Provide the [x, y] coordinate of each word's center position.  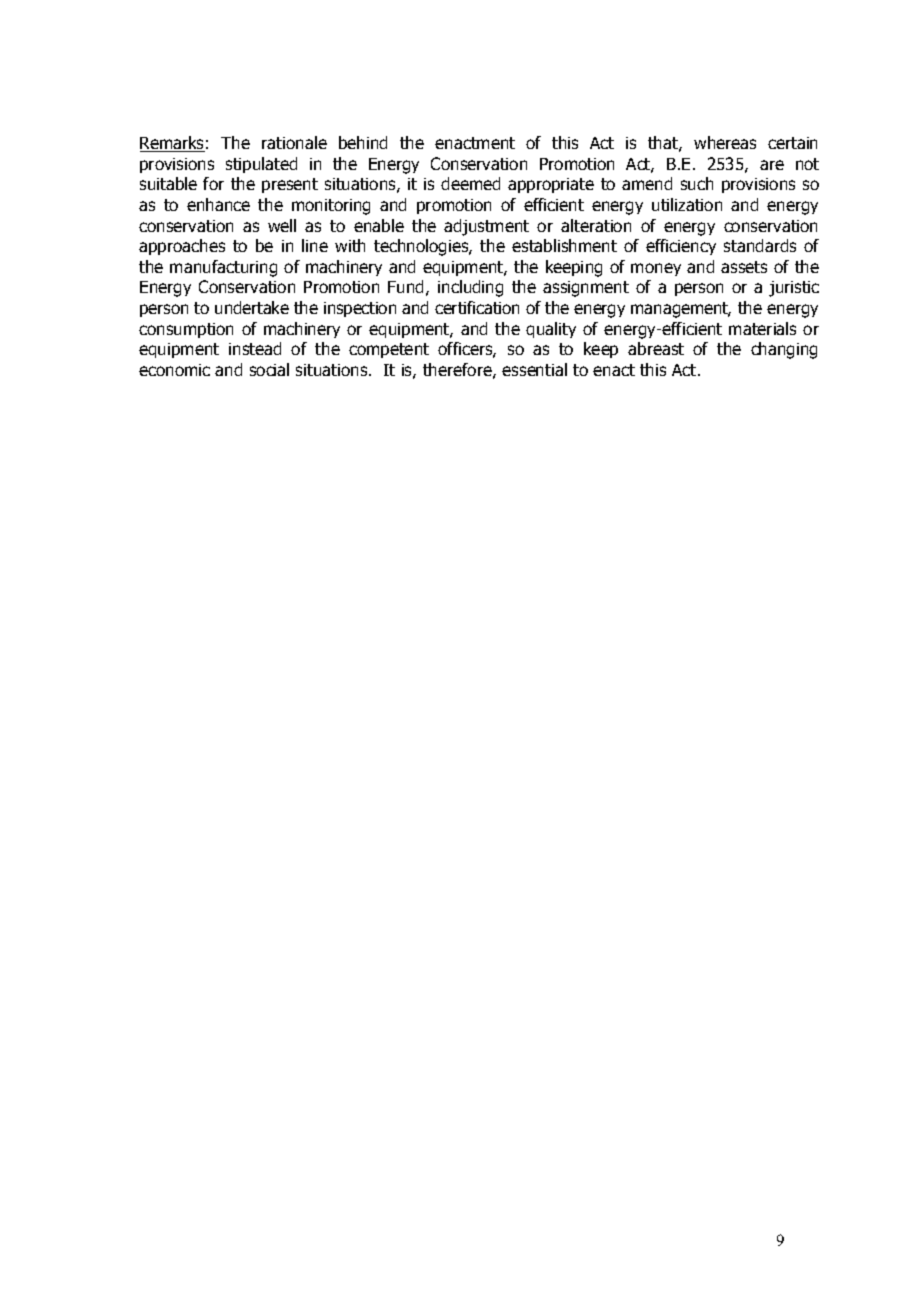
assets [744, 267]
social [269, 369]
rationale [294, 142]
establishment [564, 245]
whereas [725, 142]
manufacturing [223, 268]
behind [363, 142]
